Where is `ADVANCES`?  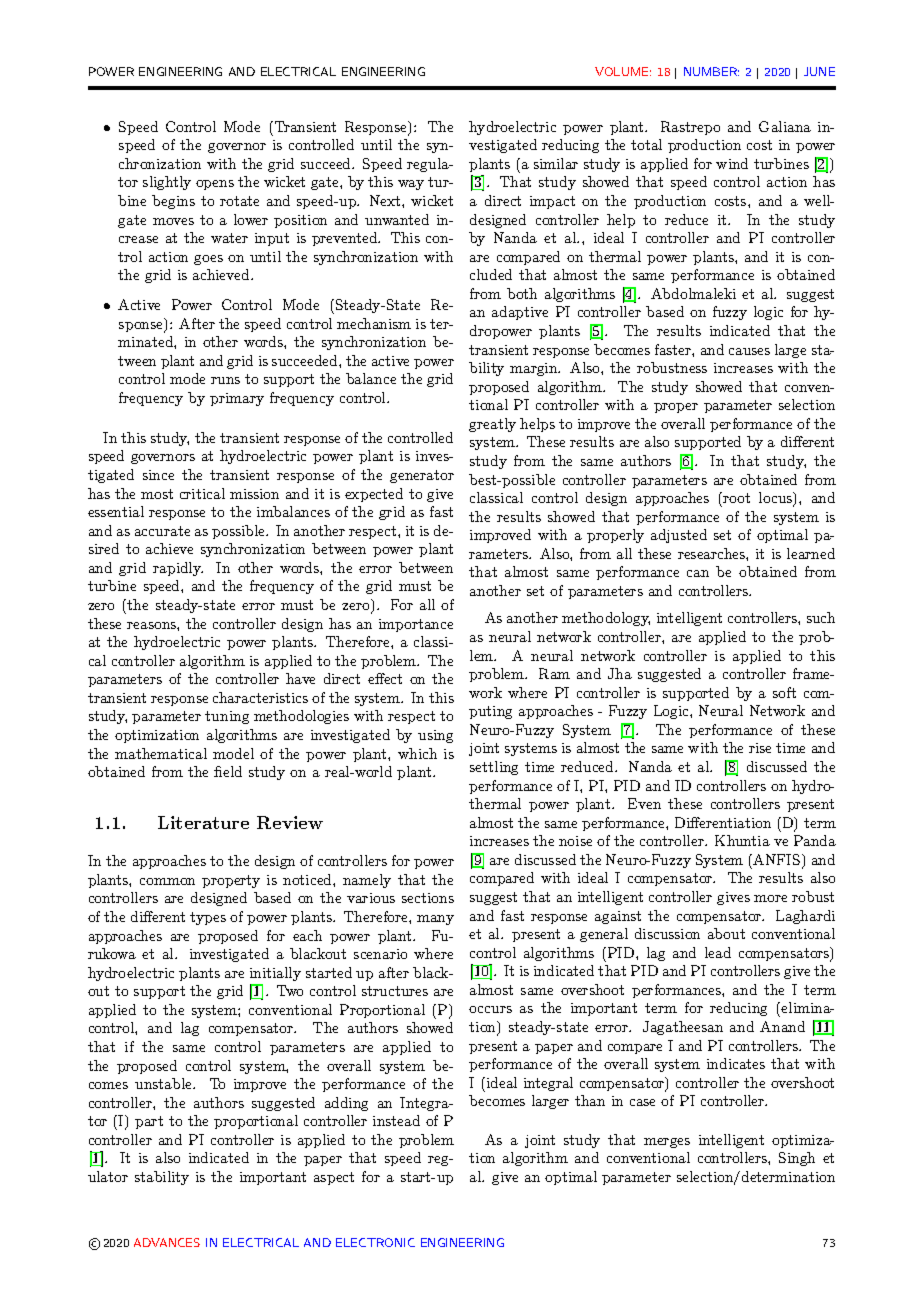 ADVANCES is located at coordinates (167, 1242).
